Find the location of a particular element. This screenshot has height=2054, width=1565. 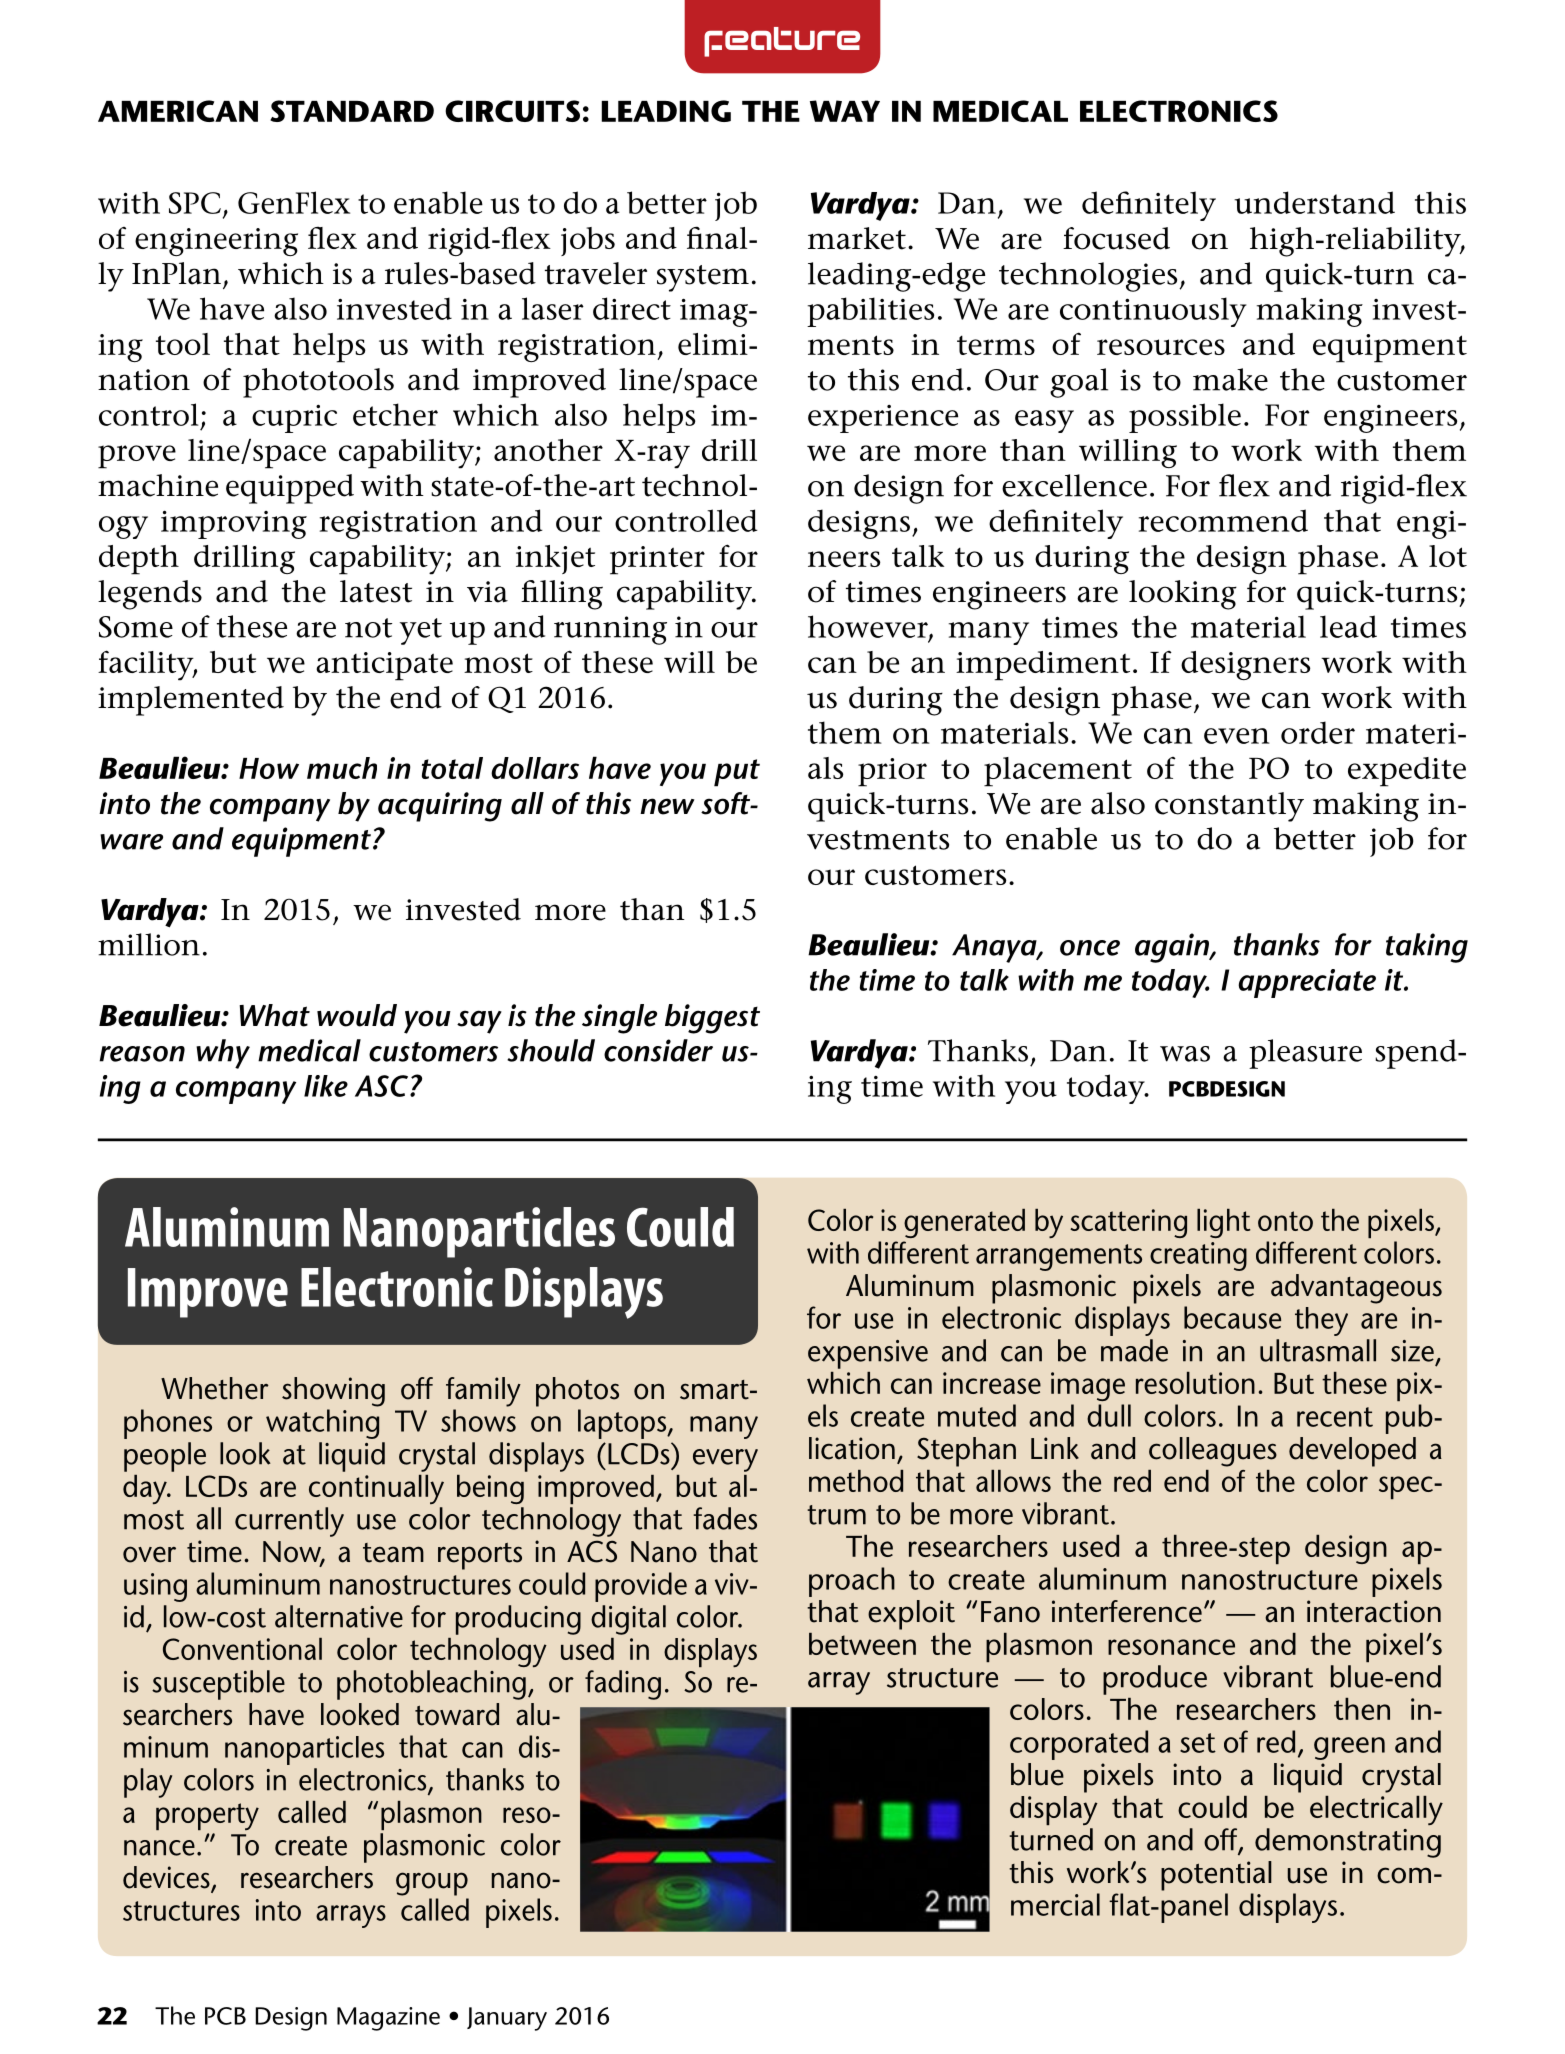

showing is located at coordinates (333, 1392).
